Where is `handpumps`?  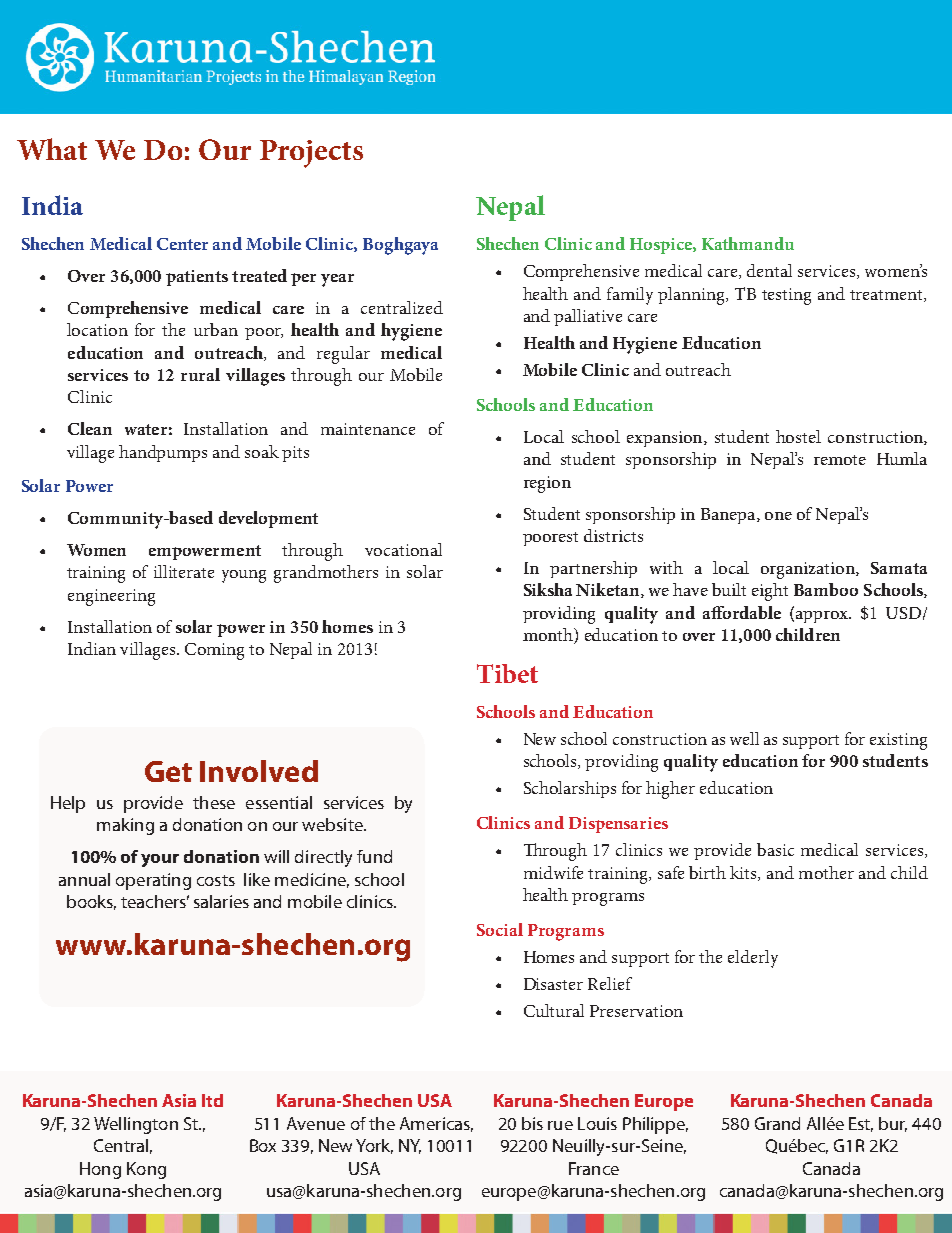
handpumps is located at coordinates (163, 453).
